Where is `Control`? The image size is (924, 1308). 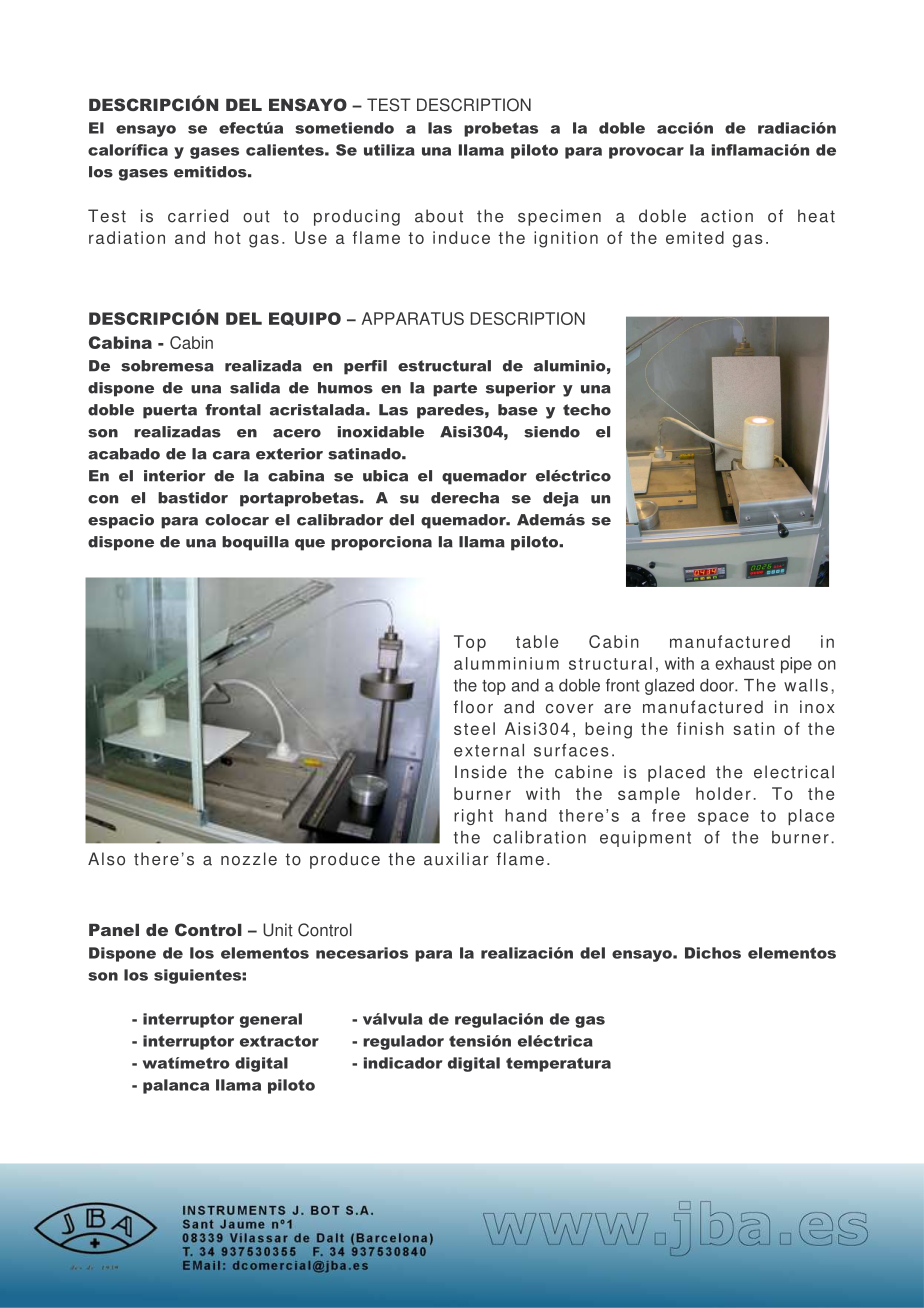
Control is located at coordinates (325, 930).
